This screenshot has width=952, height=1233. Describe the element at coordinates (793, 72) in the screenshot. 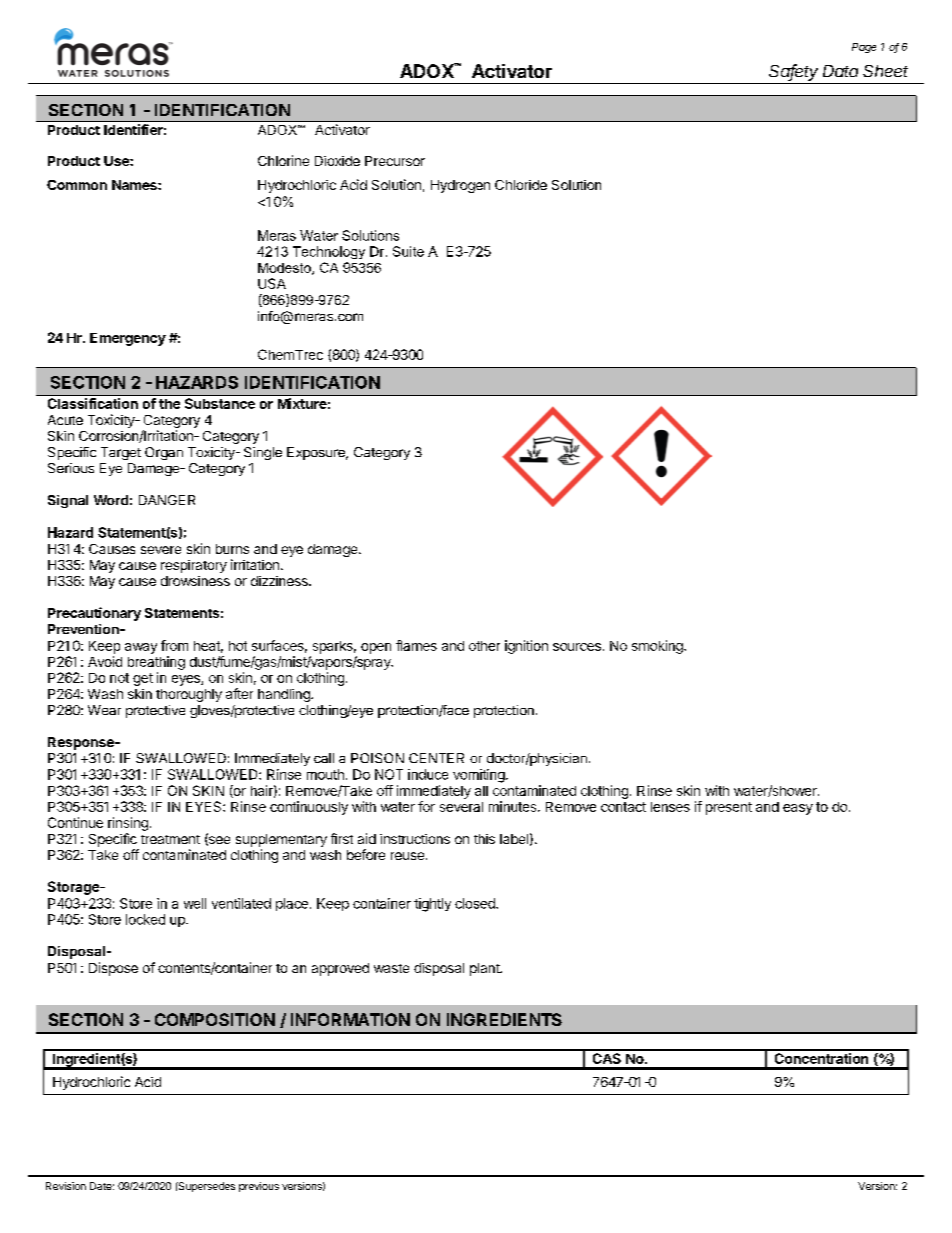

I see `Safety` at that location.
